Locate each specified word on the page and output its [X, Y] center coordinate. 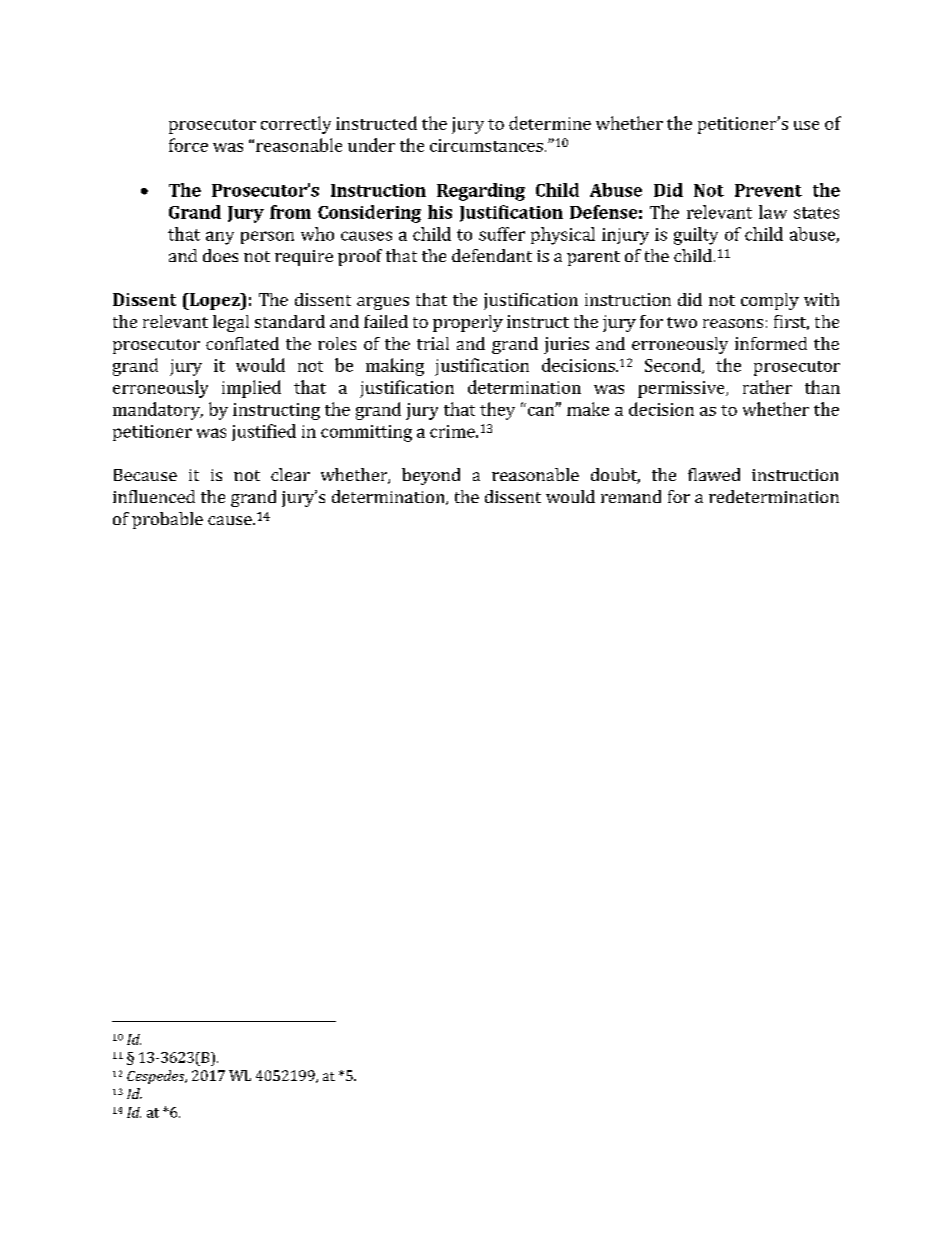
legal [231, 323]
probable [167, 520]
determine [550, 123]
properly [468, 323]
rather [767, 387]
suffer [502, 234]
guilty [696, 236]
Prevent [768, 190]
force [188, 145]
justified [264, 432]
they [497, 411]
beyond [431, 476]
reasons [733, 323]
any [220, 238]
